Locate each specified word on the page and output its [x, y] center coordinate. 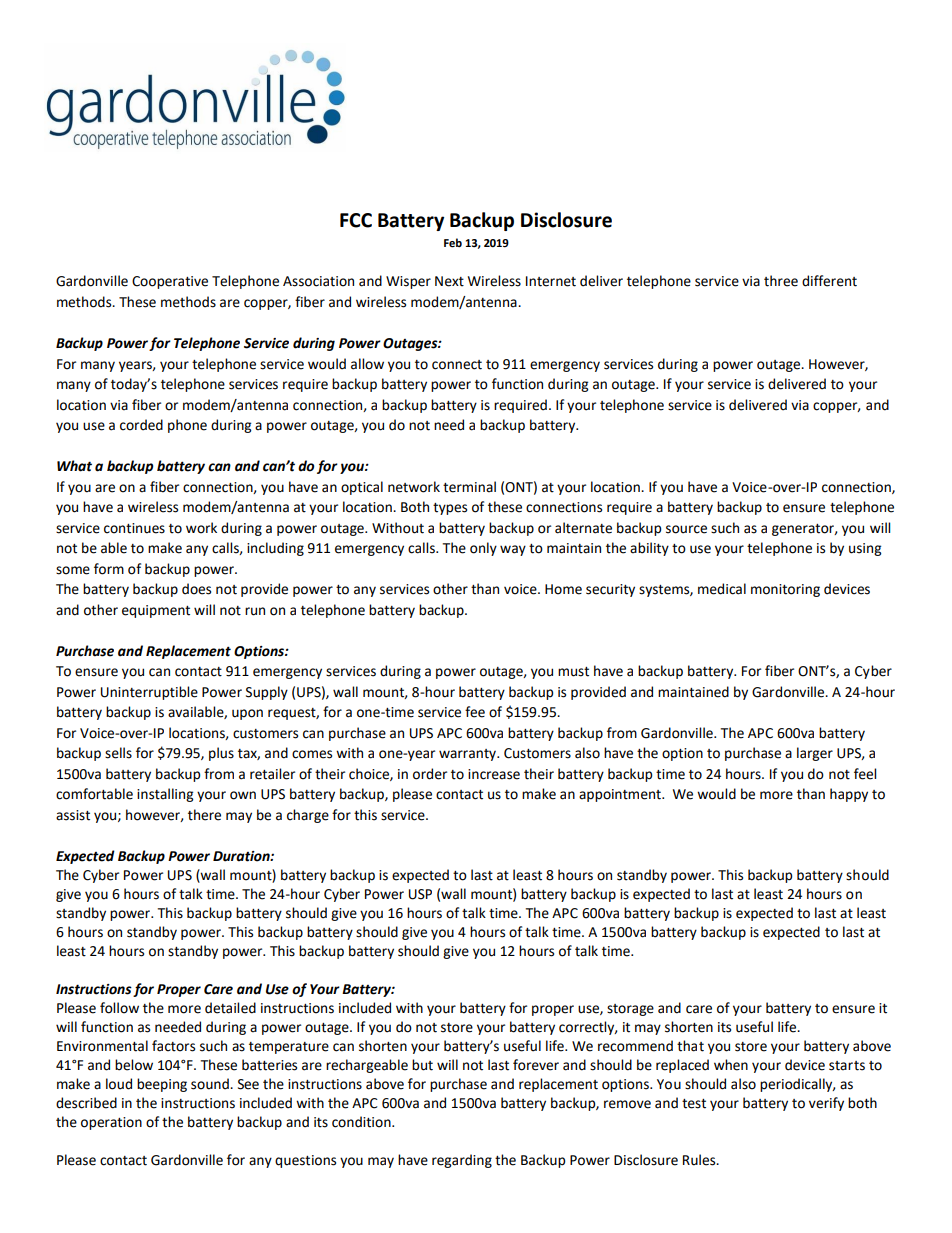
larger [815, 754]
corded [141, 425]
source [686, 529]
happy [849, 795]
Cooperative [170, 282]
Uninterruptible [149, 693]
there [204, 815]
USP [420, 894]
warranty [468, 755]
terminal [469, 487]
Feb [453, 243]
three [781, 281]
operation [111, 1123]
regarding [462, 1161]
